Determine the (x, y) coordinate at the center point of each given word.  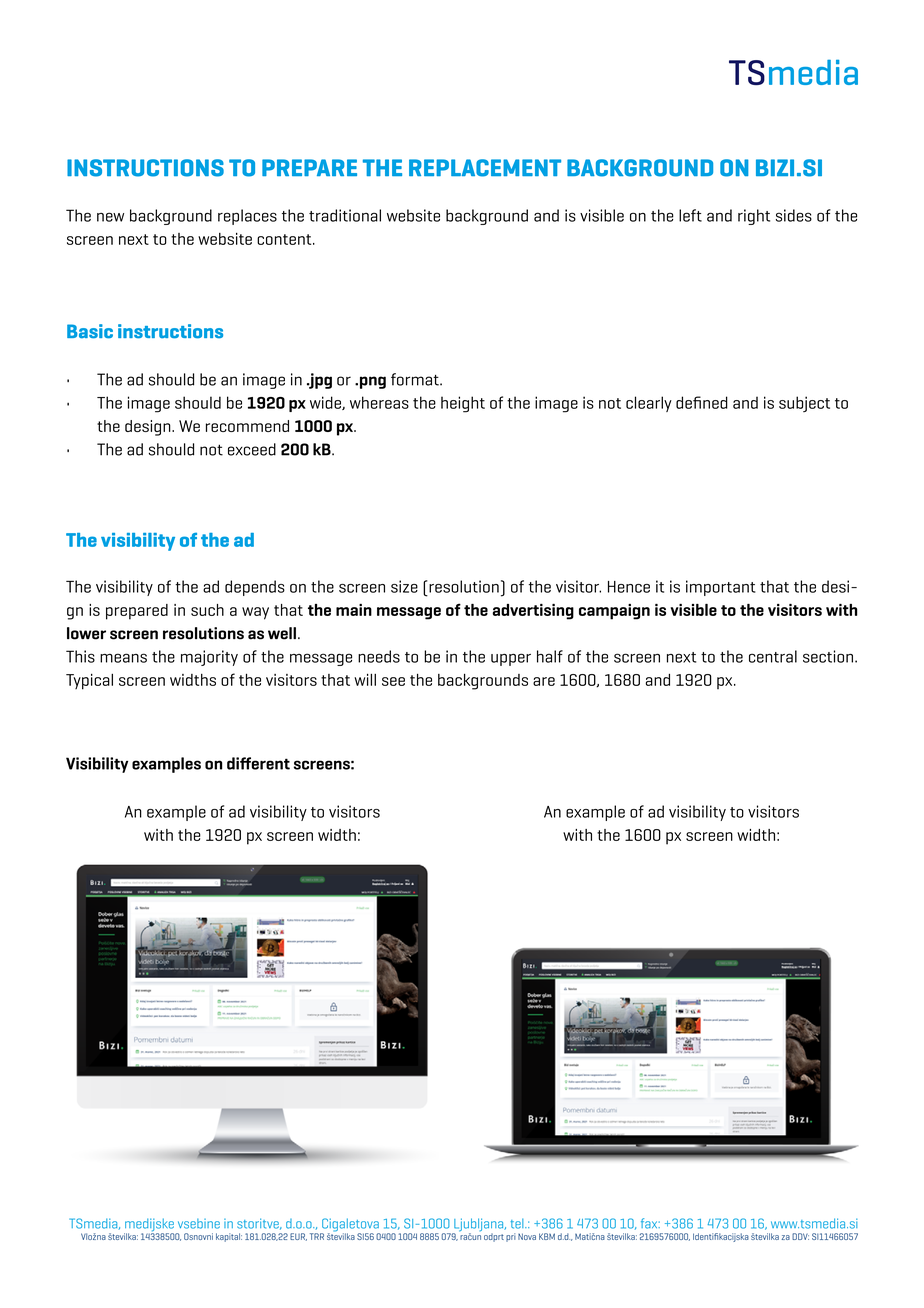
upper (511, 659)
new (110, 217)
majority (209, 658)
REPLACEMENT (485, 168)
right (754, 217)
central (773, 656)
